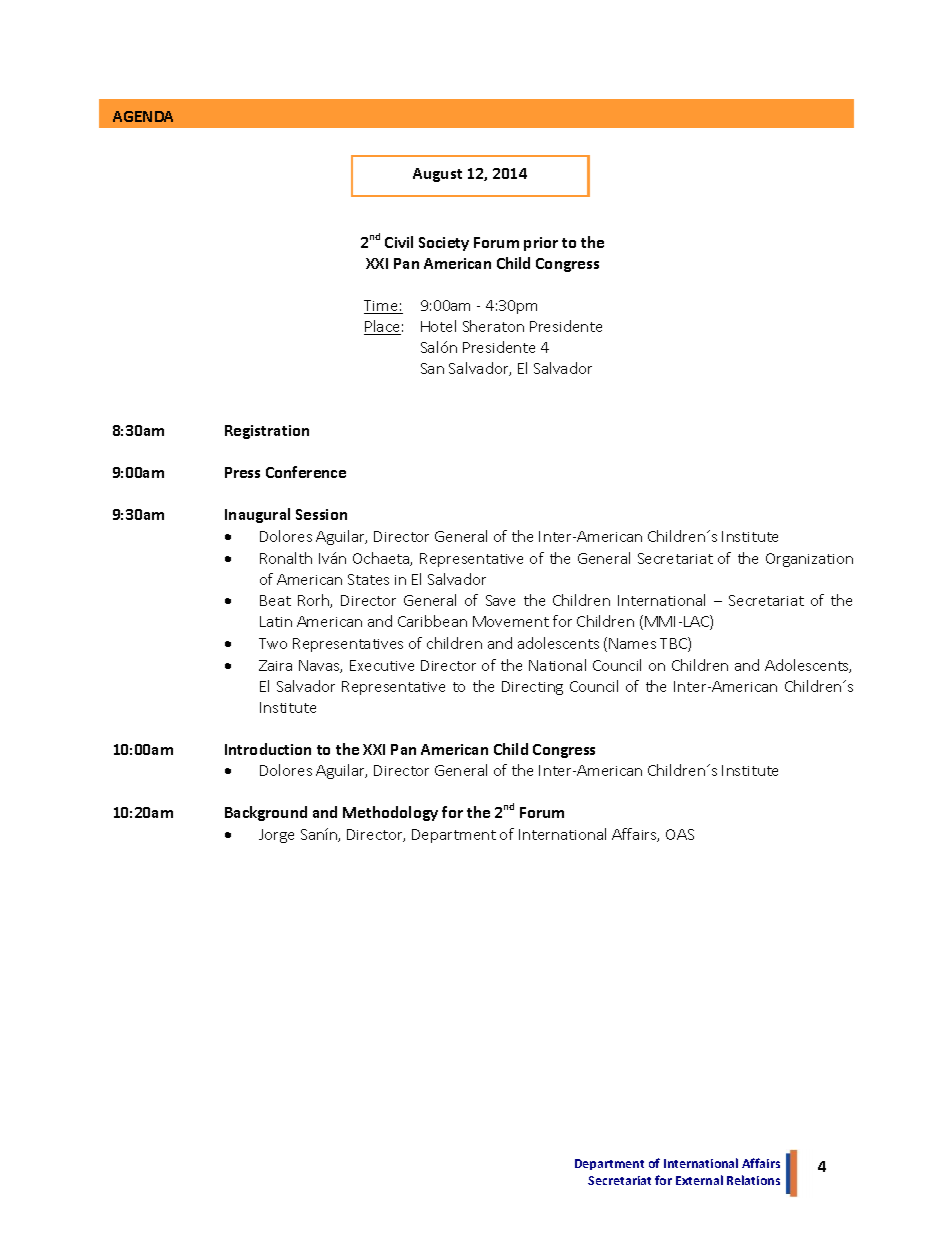 This page has width=952, height=1233. I want to click on Organization, so click(809, 560).
